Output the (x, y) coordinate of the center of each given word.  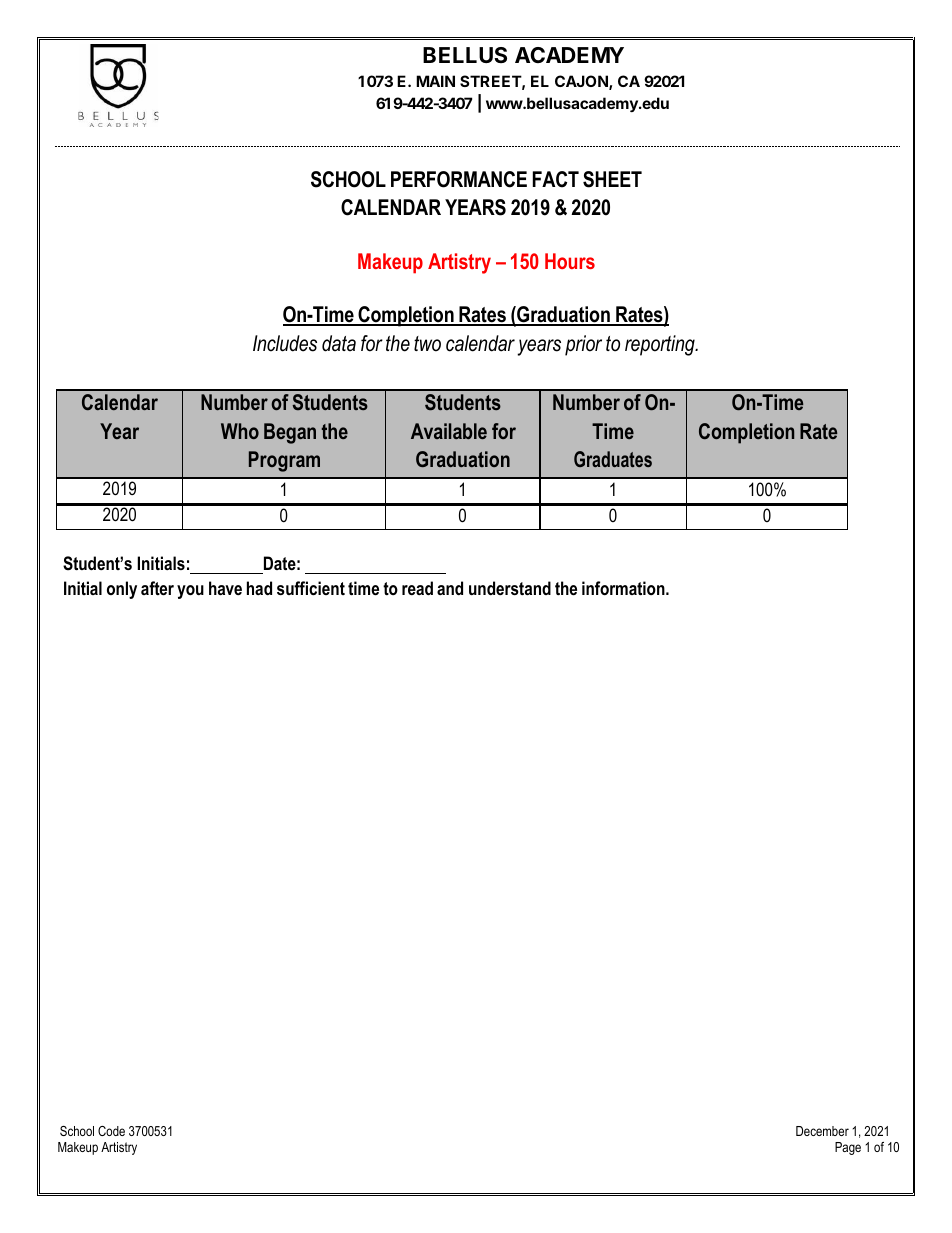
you (190, 592)
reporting (661, 345)
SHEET (612, 179)
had (259, 588)
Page (848, 1148)
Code (111, 1131)
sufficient (311, 588)
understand (510, 588)
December (822, 1131)
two (427, 344)
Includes (285, 343)
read (417, 588)
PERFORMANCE (459, 179)
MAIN (435, 81)
